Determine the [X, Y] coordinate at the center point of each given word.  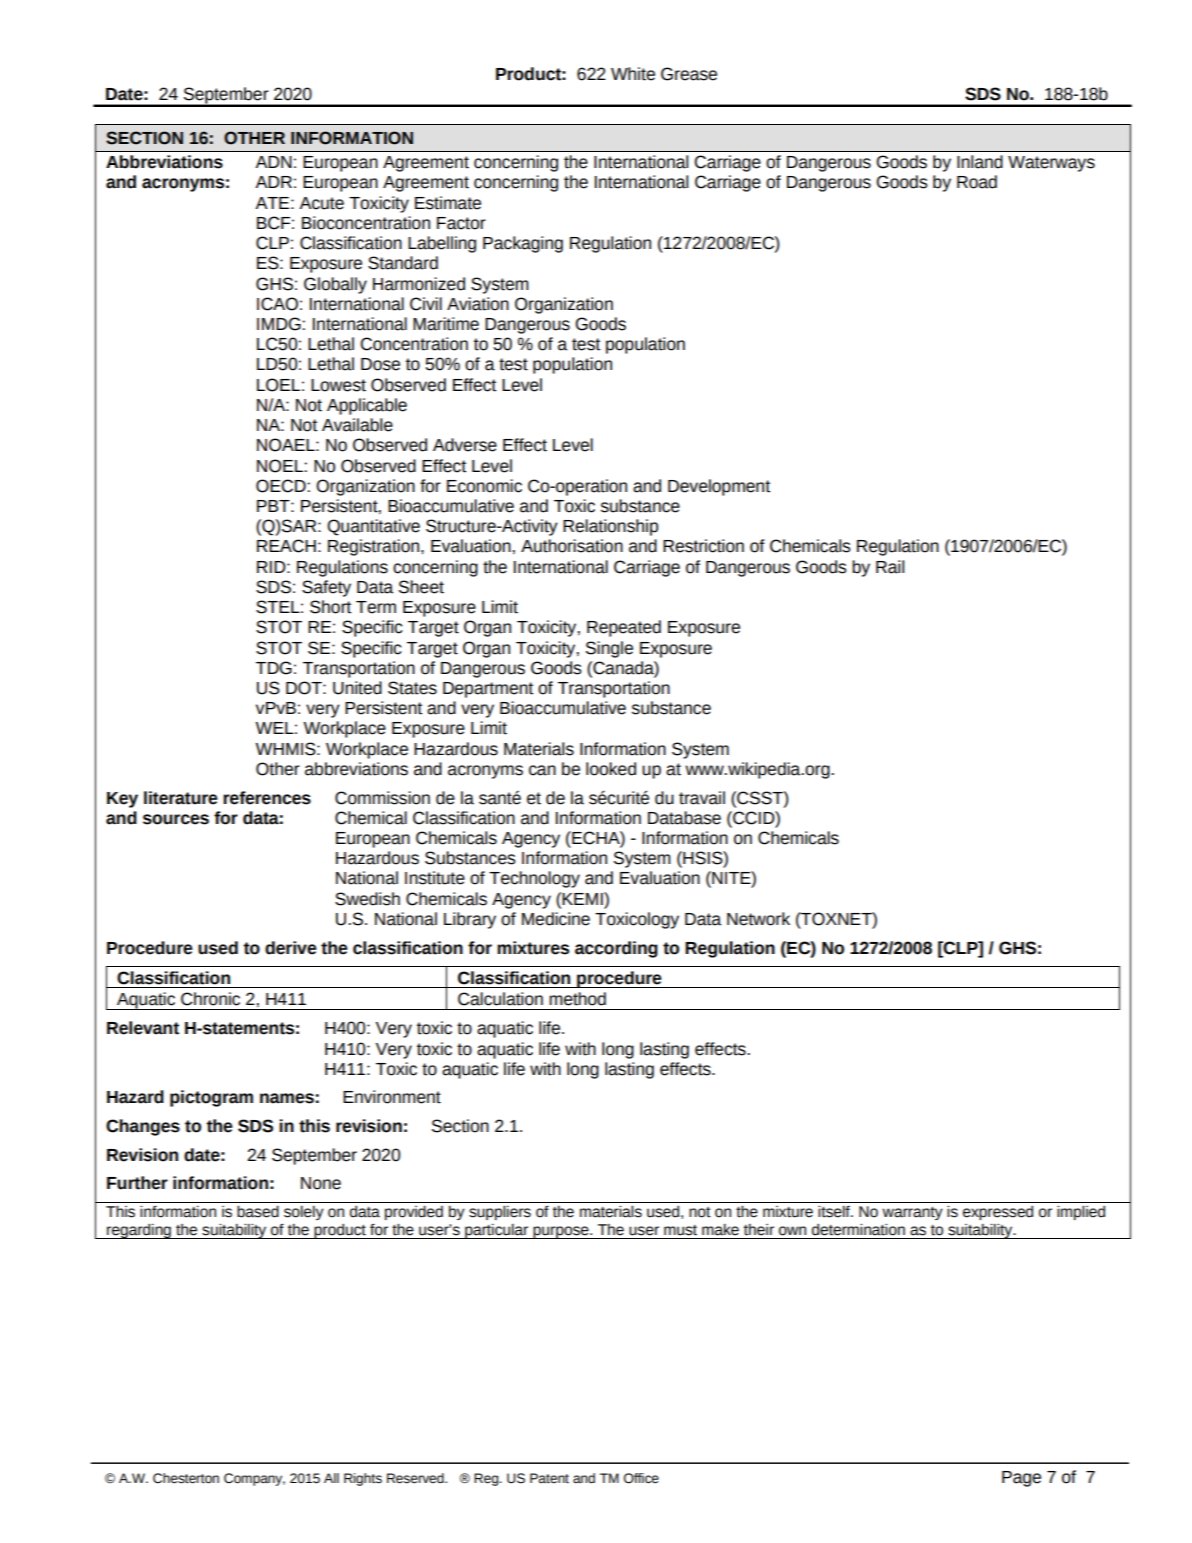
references [267, 798]
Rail [890, 567]
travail [702, 798]
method [577, 999]
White [633, 74]
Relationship [610, 527]
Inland [980, 162]
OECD [281, 486]
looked [611, 769]
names [287, 1098]
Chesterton [186, 1478]
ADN [273, 162]
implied [1081, 1213]
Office [641, 1478]
